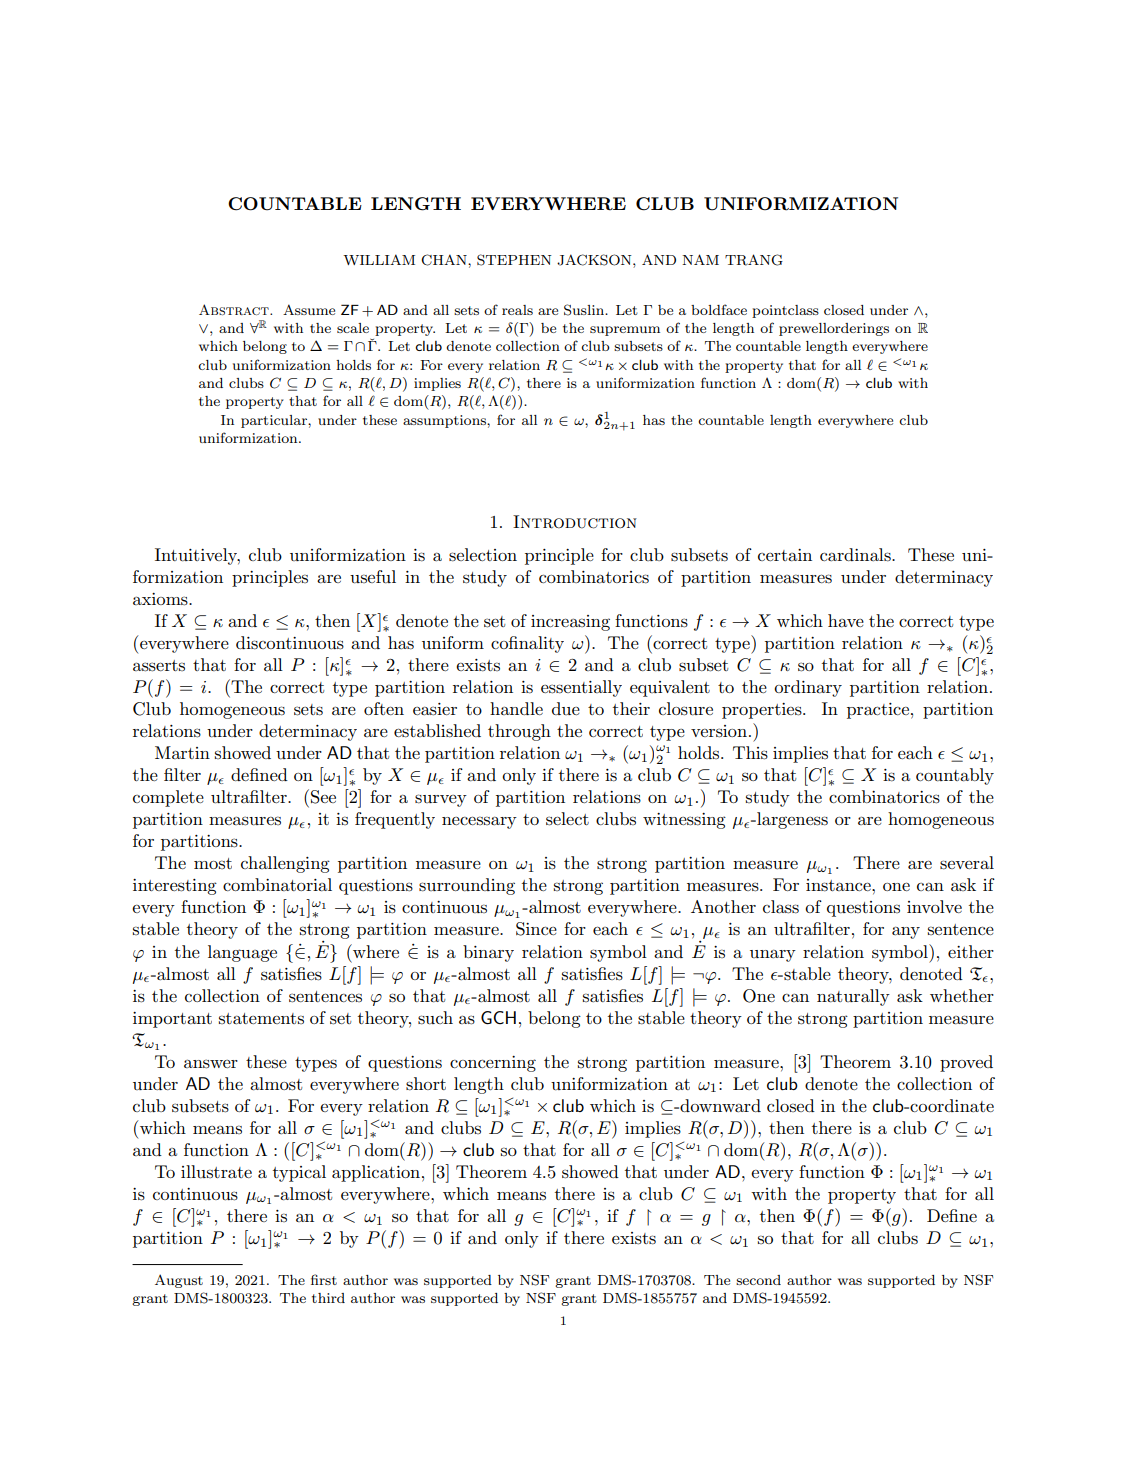 The width and height of the image is (1127, 1458). I want to click on concerning, so click(493, 1064).
